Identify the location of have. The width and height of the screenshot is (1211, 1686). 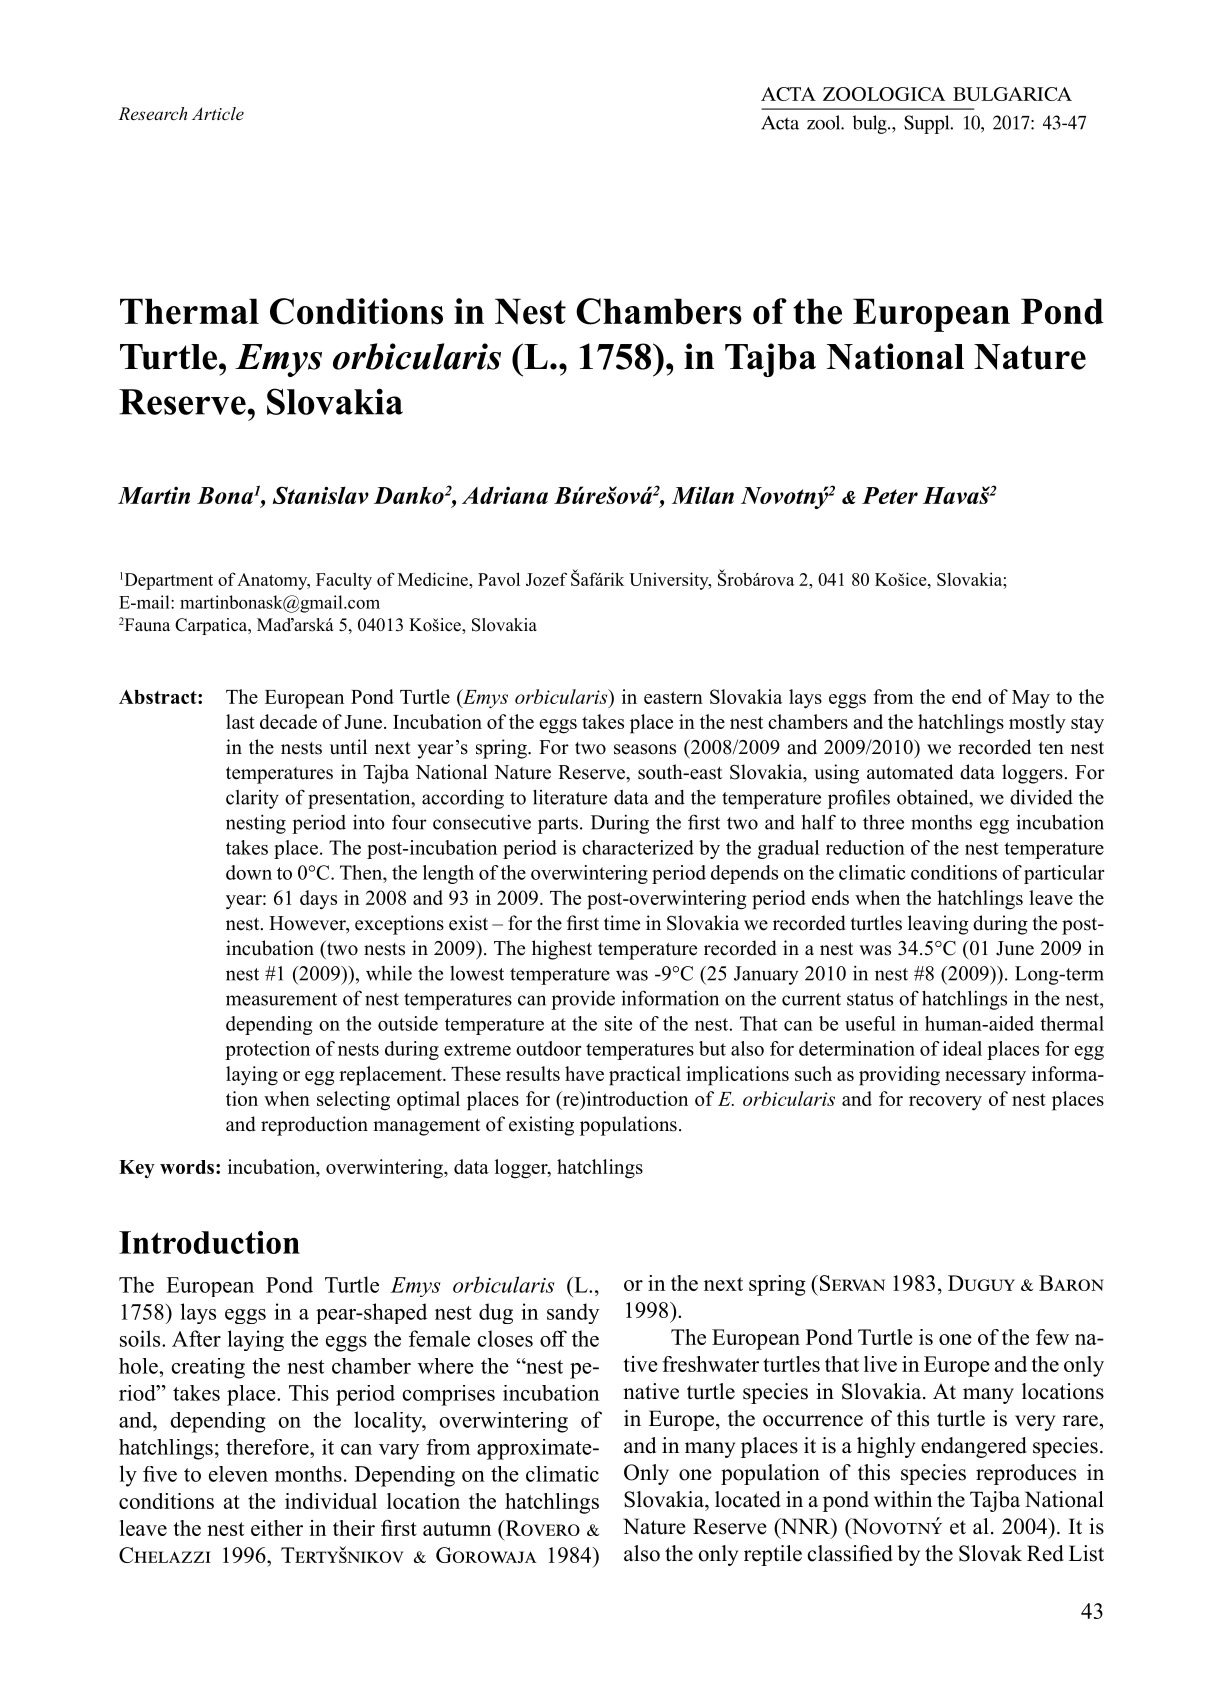
(584, 1073).
